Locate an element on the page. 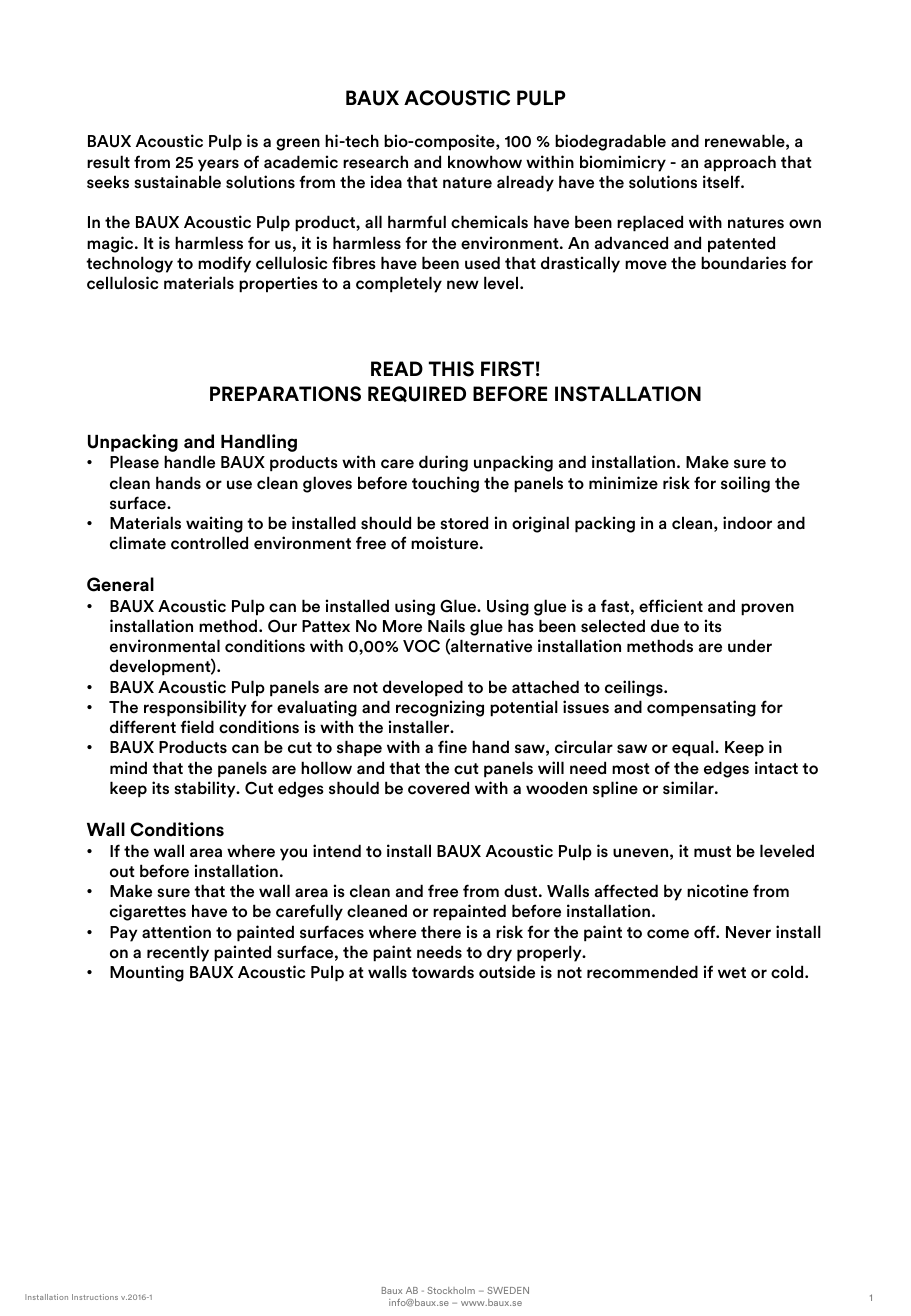 The image size is (911, 1316). during is located at coordinates (443, 463).
